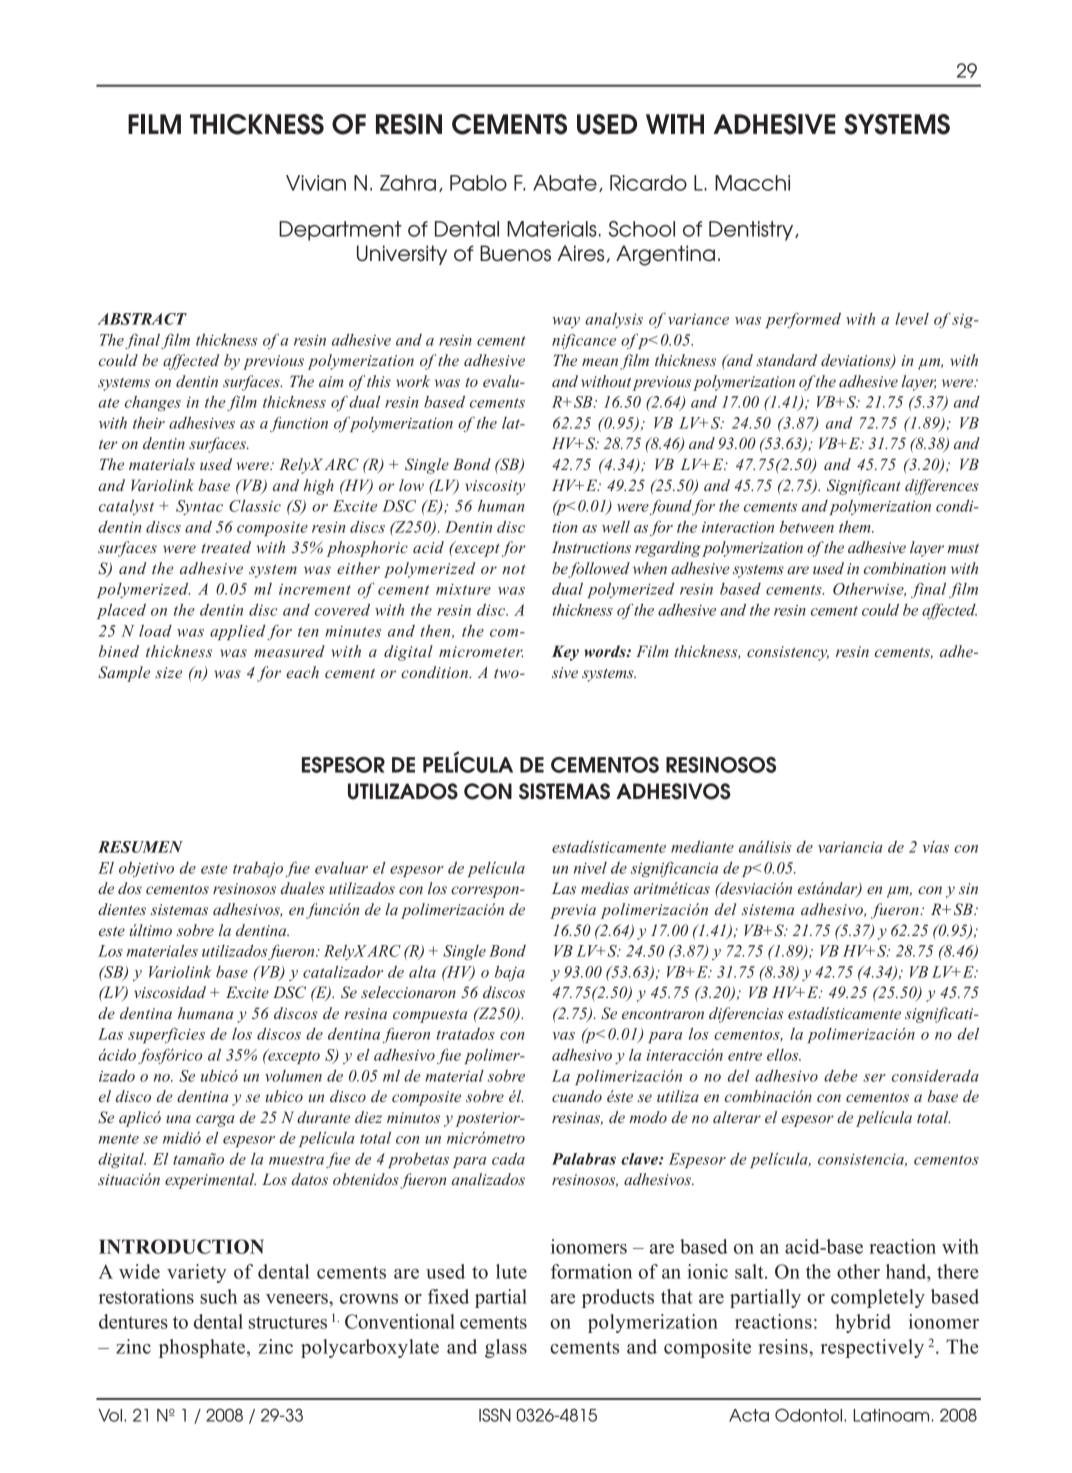 This image has width=1072, height=1473. I want to click on ellos, so click(784, 1055).
